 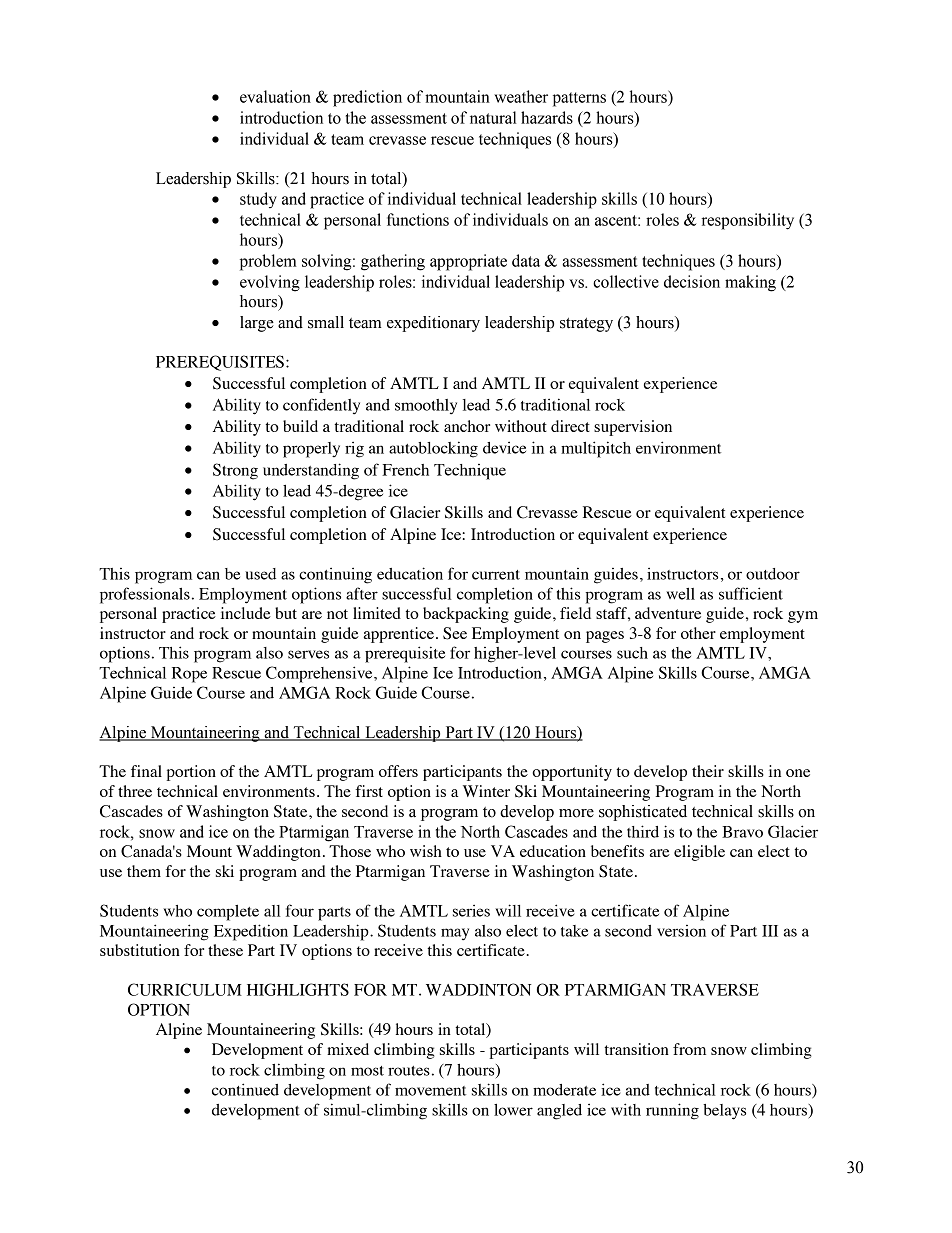 What do you see at coordinates (228, 913) in the screenshot?
I see `complete` at bounding box center [228, 913].
